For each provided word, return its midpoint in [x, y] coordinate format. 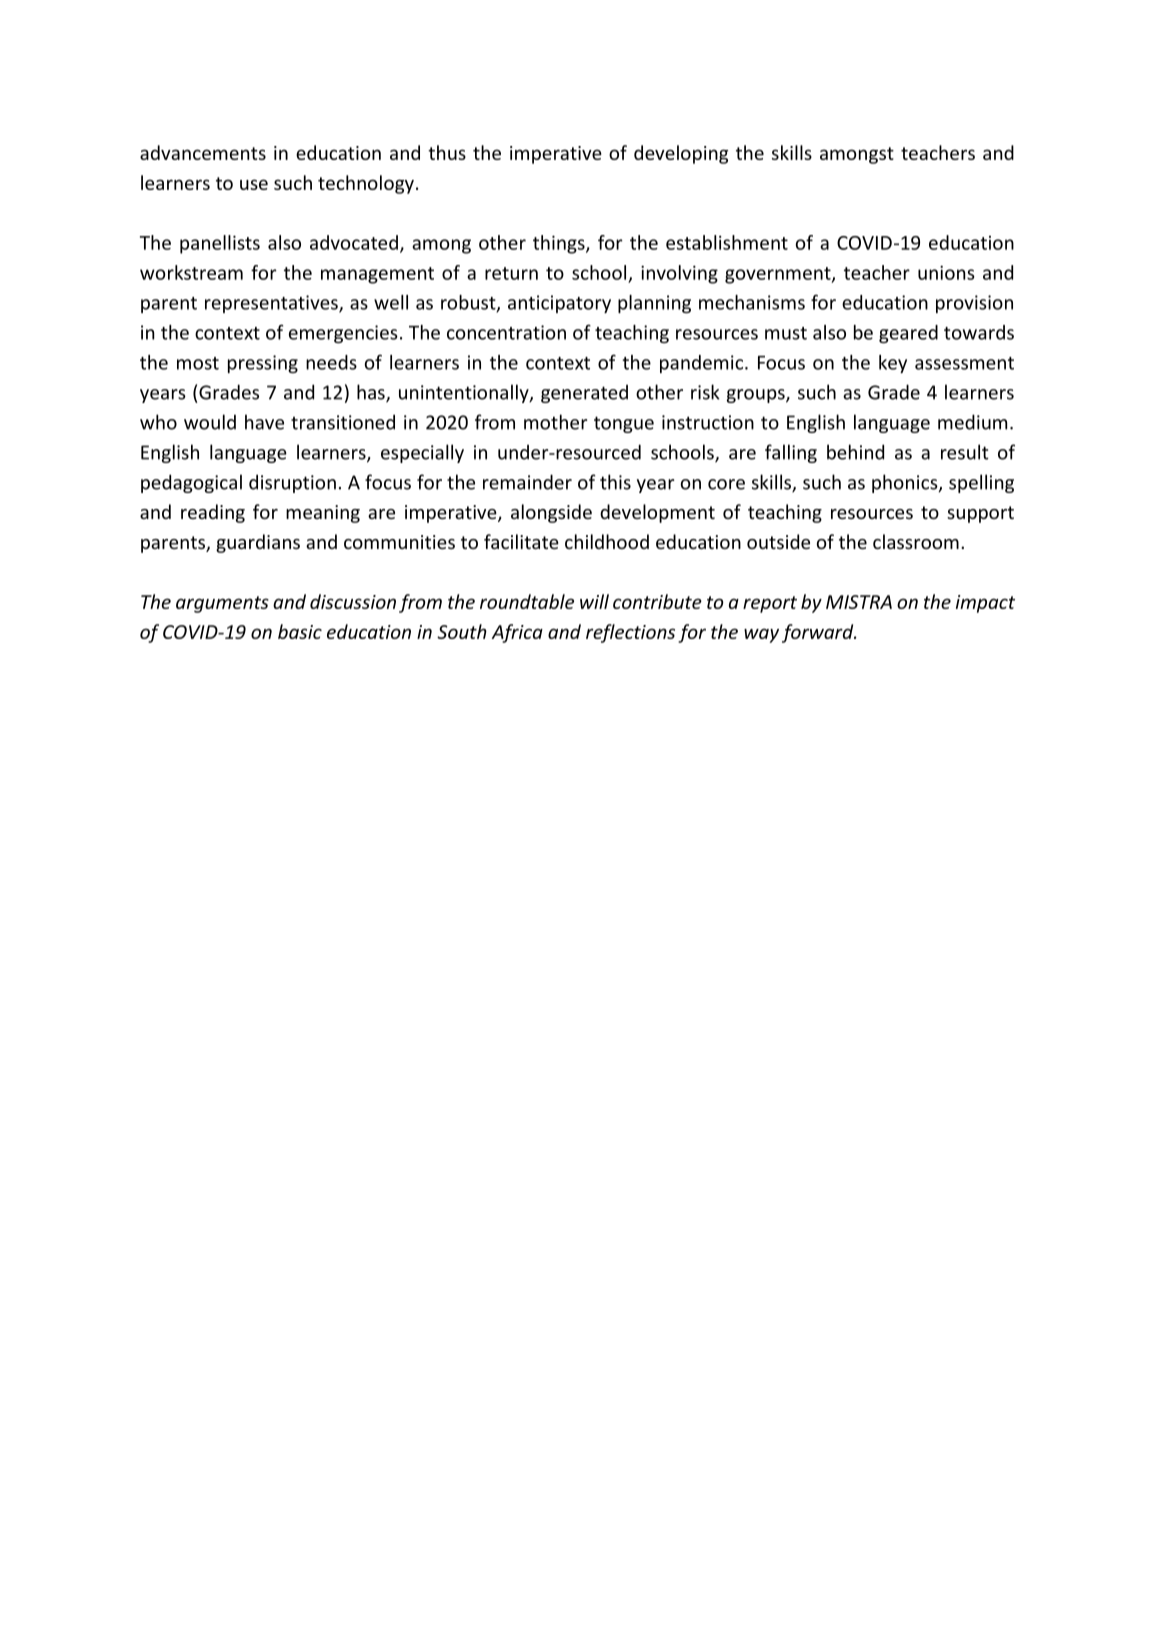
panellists [220, 244]
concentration [506, 332]
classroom [916, 541]
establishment [727, 242]
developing [681, 154]
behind [855, 452]
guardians [258, 543]
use [254, 184]
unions [946, 272]
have [264, 422]
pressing [263, 364]
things [560, 244]
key [893, 364]
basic [300, 631]
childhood [607, 541]
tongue [624, 424]
